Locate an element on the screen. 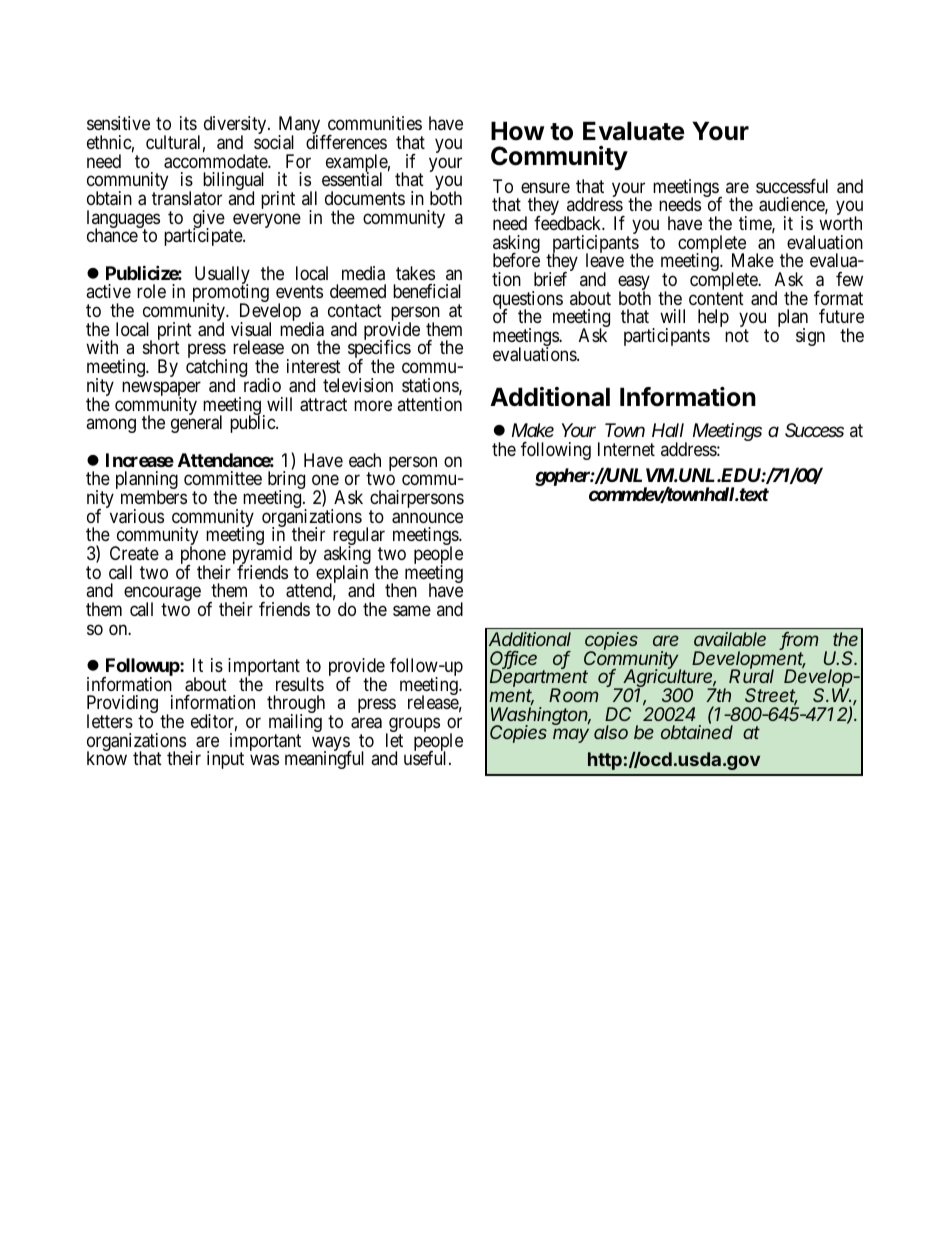 This screenshot has height=1233, width=952. Internet is located at coordinates (626, 449).
